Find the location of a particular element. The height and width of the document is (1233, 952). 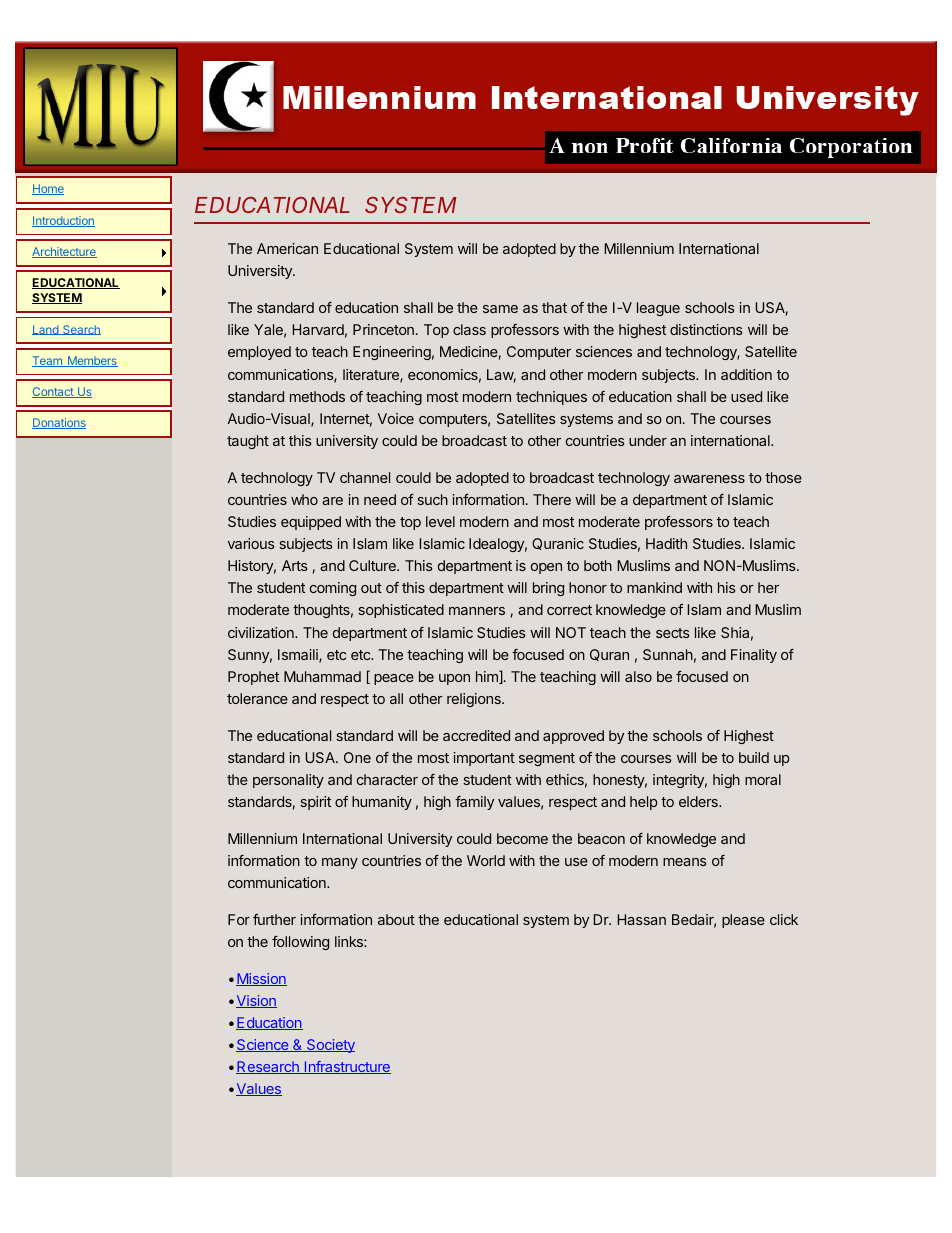

Introduction is located at coordinates (63, 221).
